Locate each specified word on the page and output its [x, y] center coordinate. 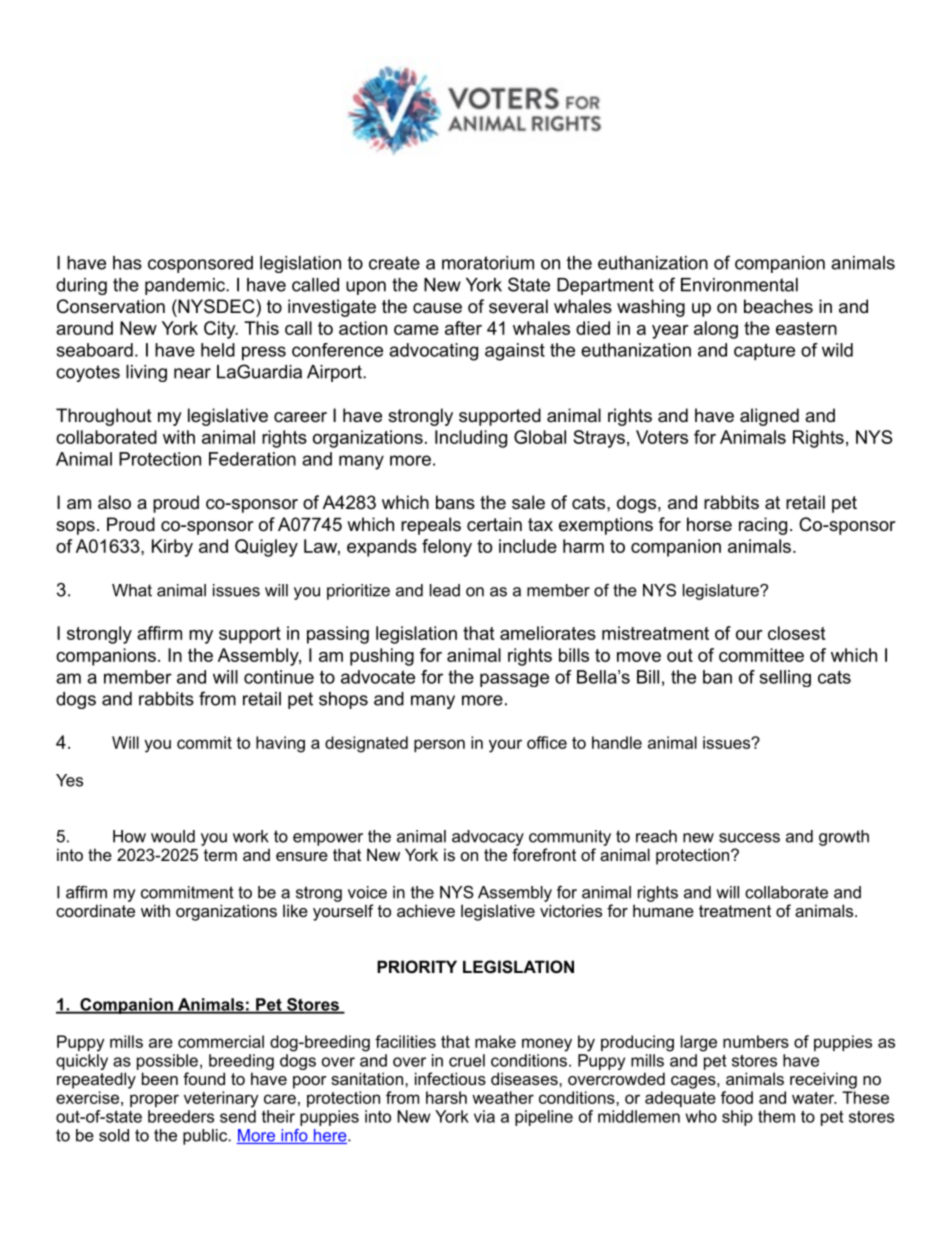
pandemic [186, 286]
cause [437, 308]
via [484, 1116]
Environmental [739, 285]
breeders [181, 1116]
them [776, 1116]
